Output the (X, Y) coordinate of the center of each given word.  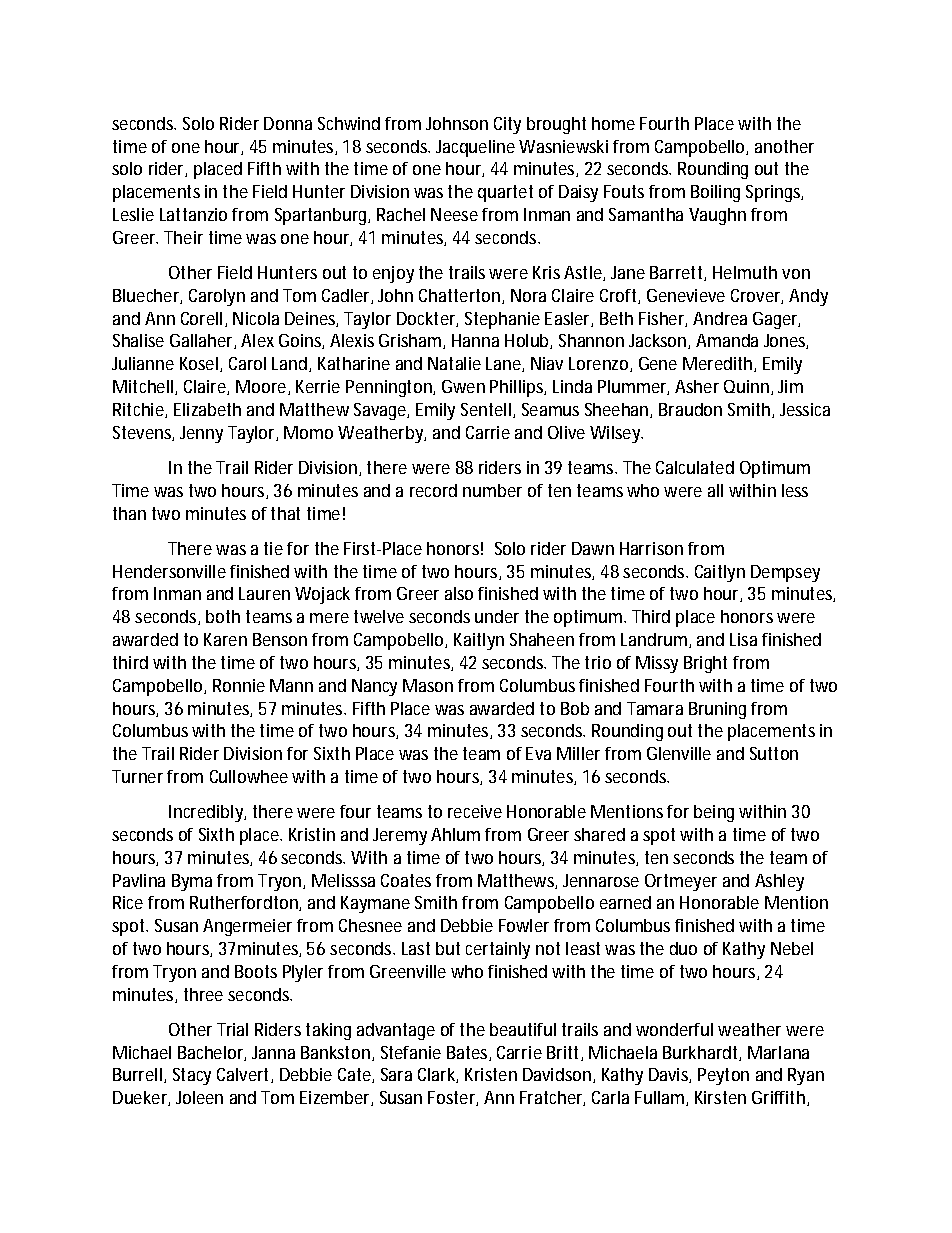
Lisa (743, 639)
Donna (288, 123)
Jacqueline (475, 148)
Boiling (715, 193)
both (223, 616)
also (459, 593)
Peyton (723, 1076)
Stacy (192, 1076)
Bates (469, 1053)
